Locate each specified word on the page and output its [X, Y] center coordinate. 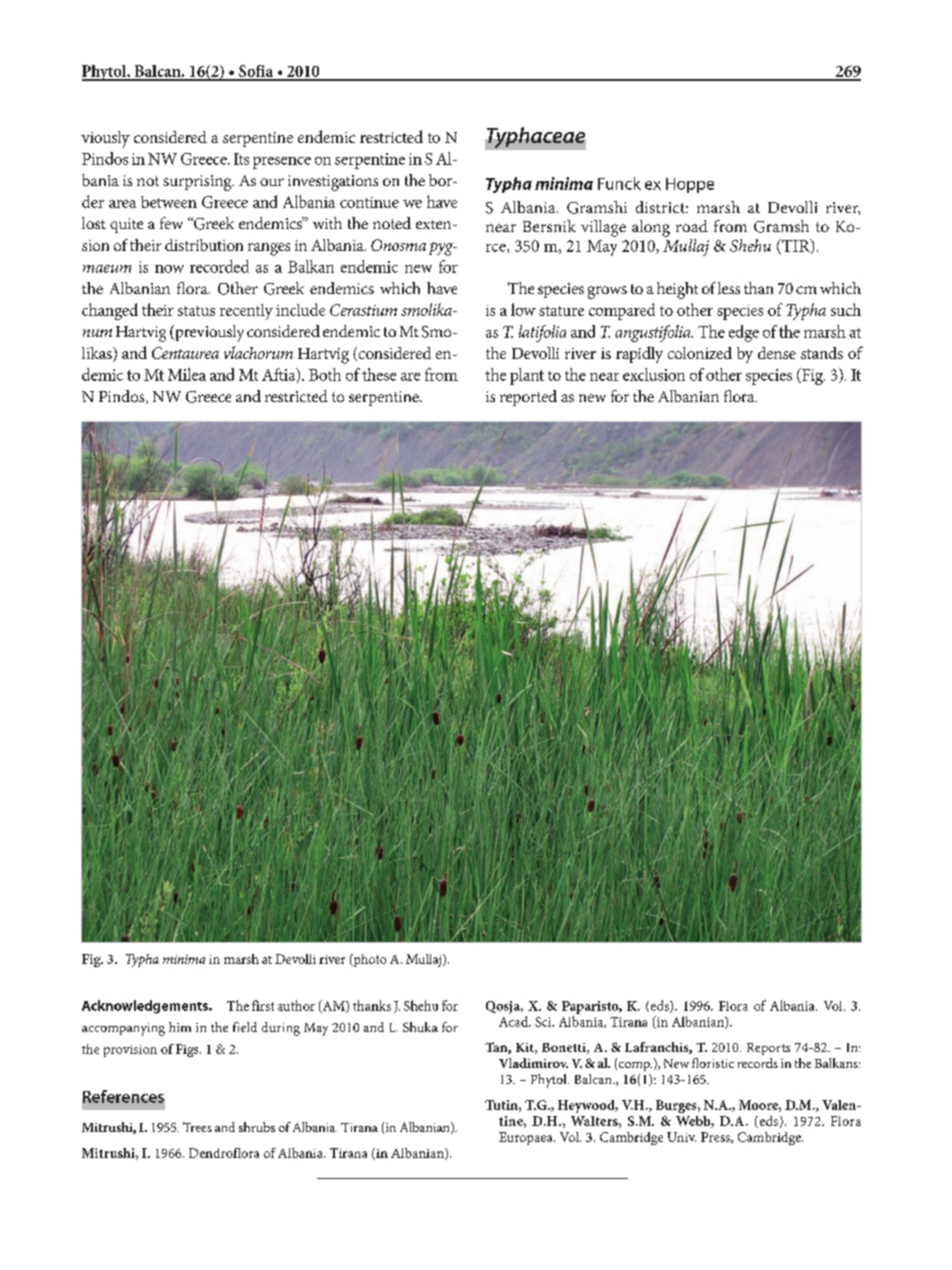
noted [392, 223]
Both [325, 374]
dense [777, 353]
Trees [197, 1127]
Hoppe [690, 185]
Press [716, 1137]
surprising [198, 183]
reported [528, 398]
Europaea [527, 1138]
